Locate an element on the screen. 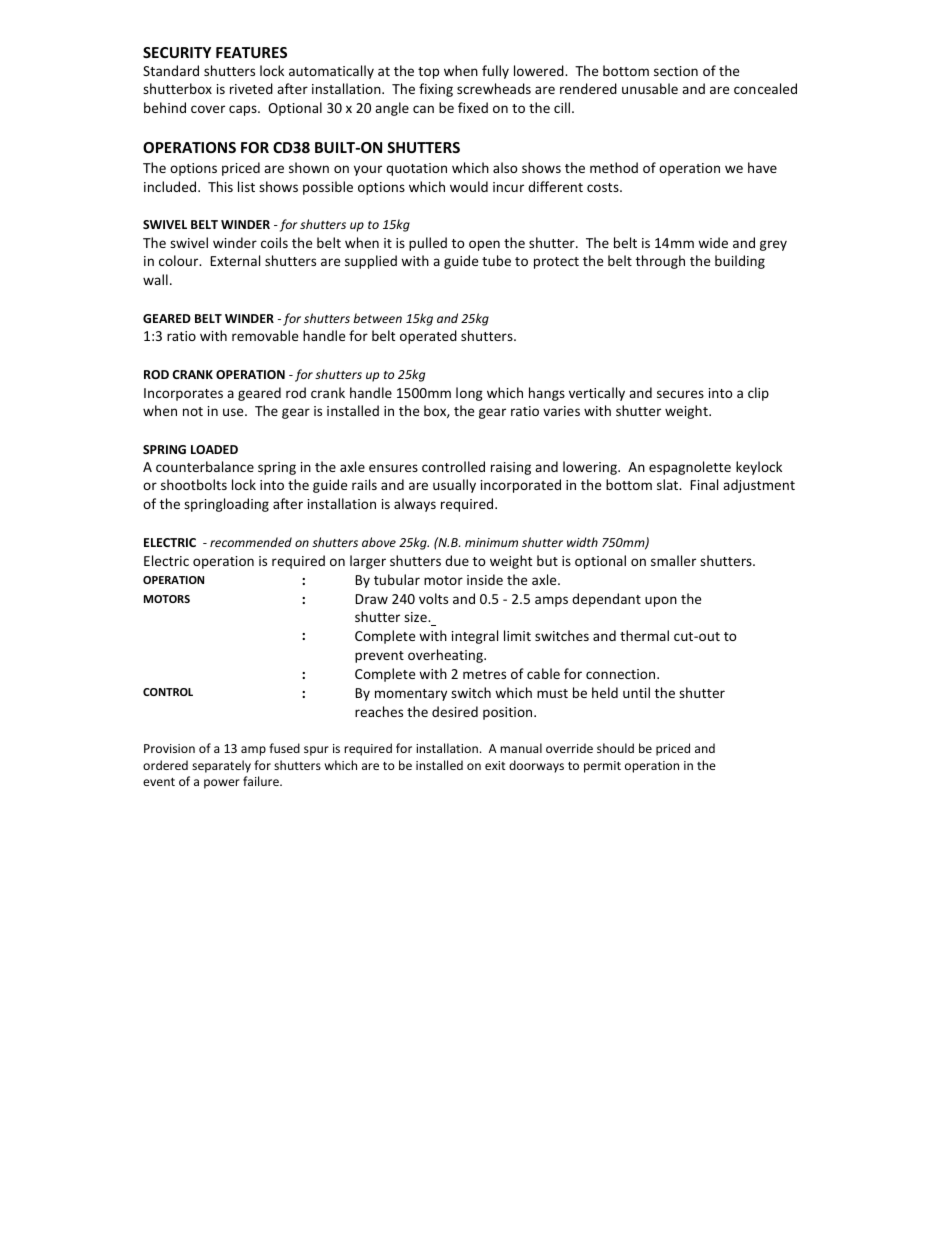  exit is located at coordinates (495, 765).
